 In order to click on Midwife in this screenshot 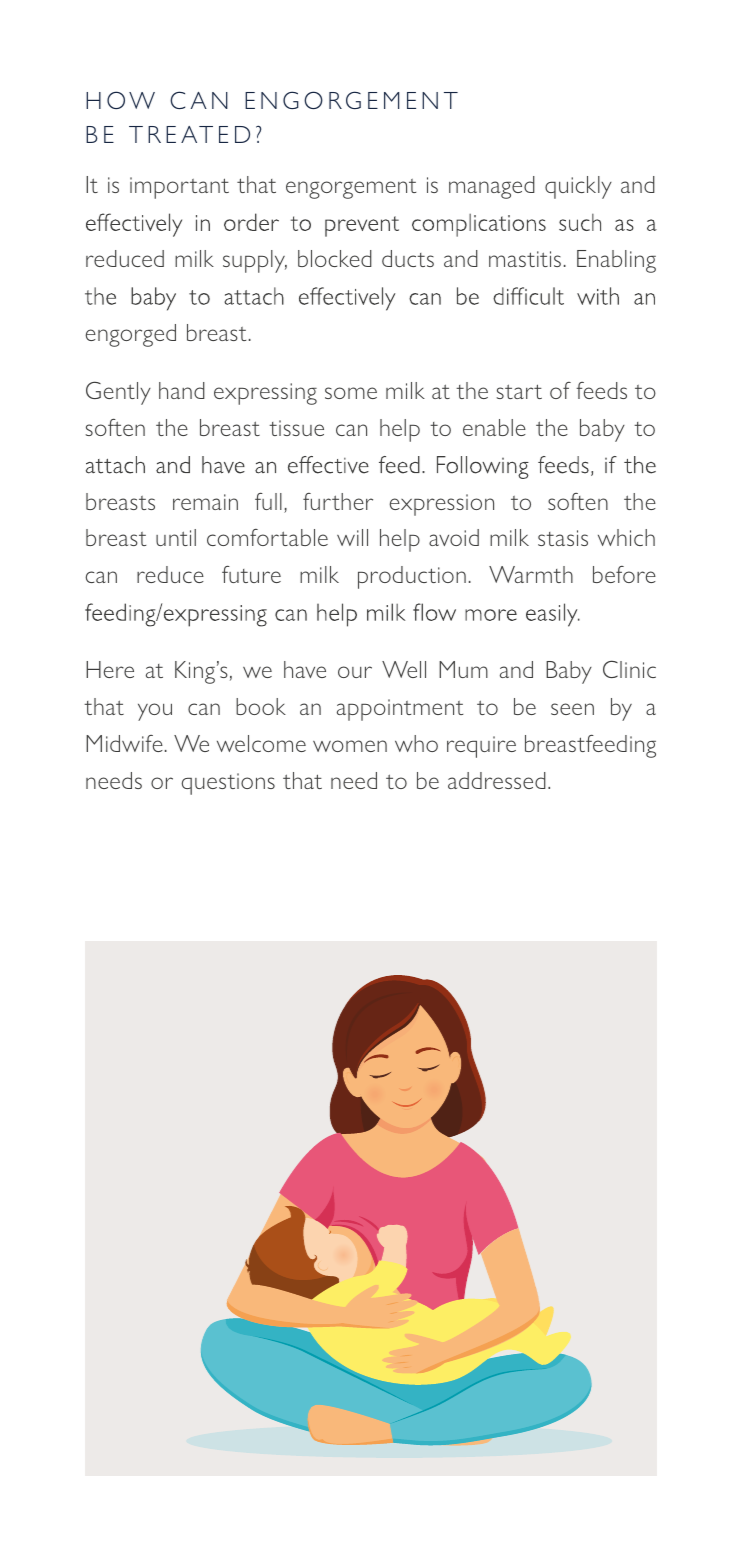, I will do `click(124, 743)`.
